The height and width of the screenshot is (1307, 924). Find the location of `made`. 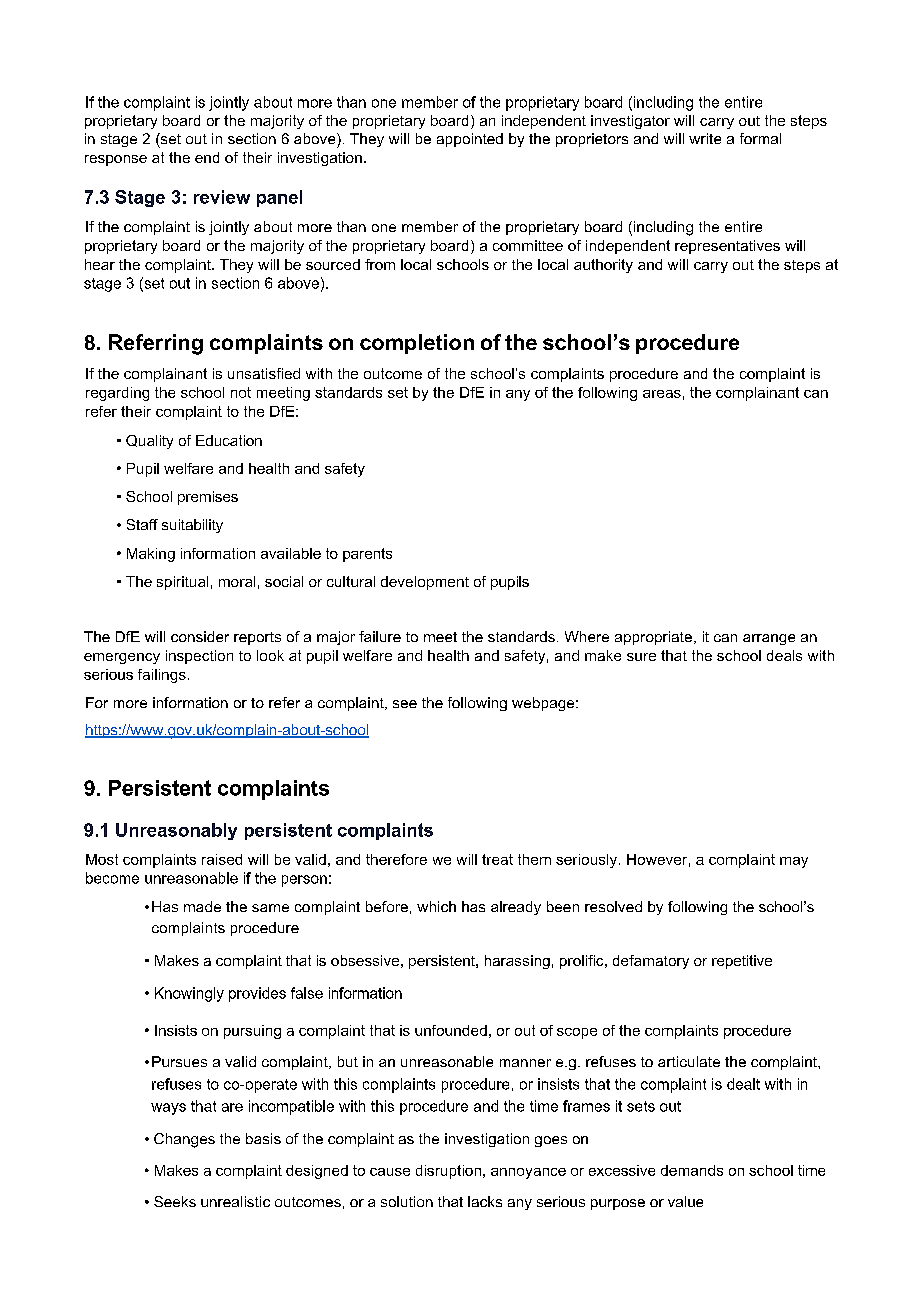

made is located at coordinates (202, 906).
